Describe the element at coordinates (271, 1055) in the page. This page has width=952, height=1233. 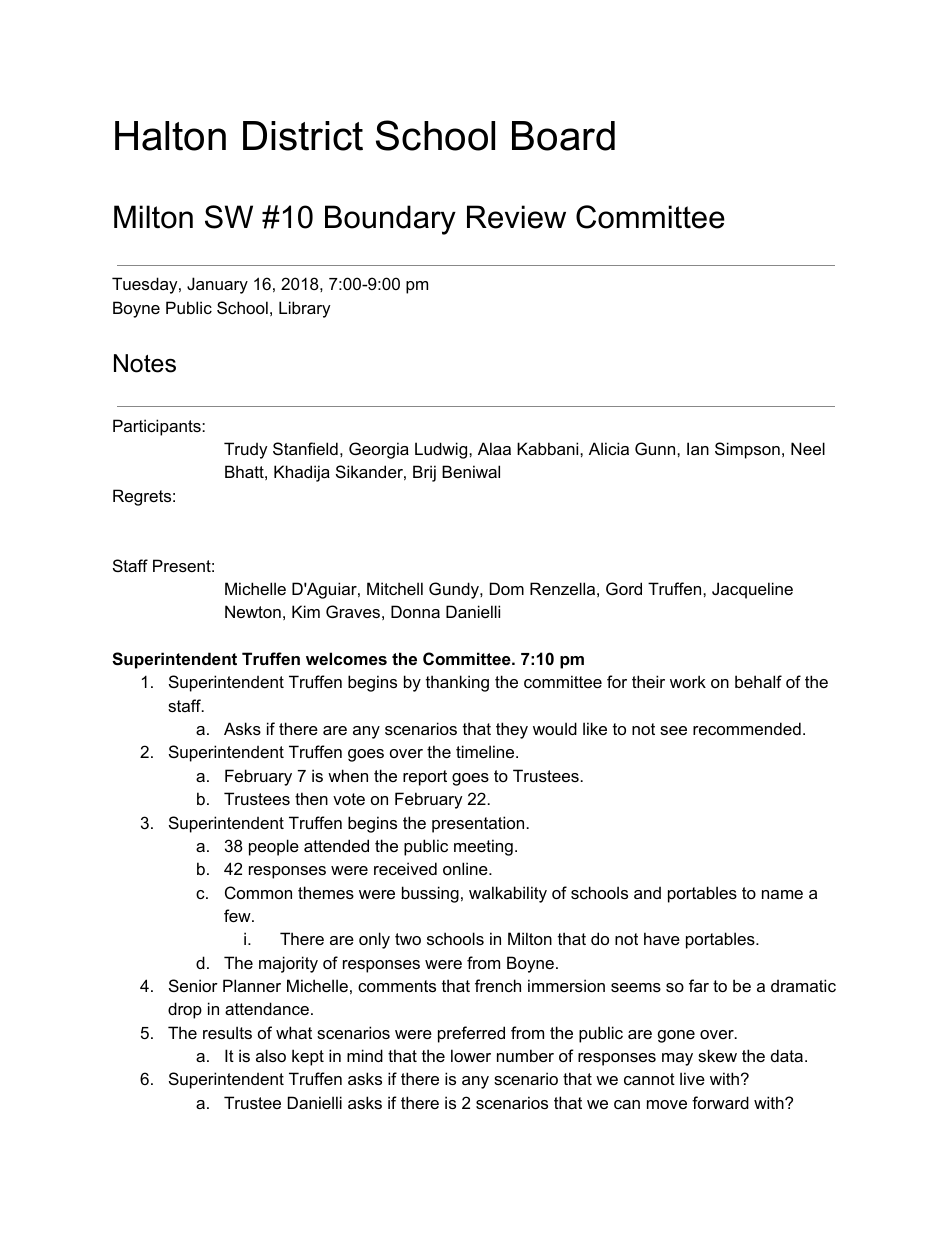
I see `also` at that location.
